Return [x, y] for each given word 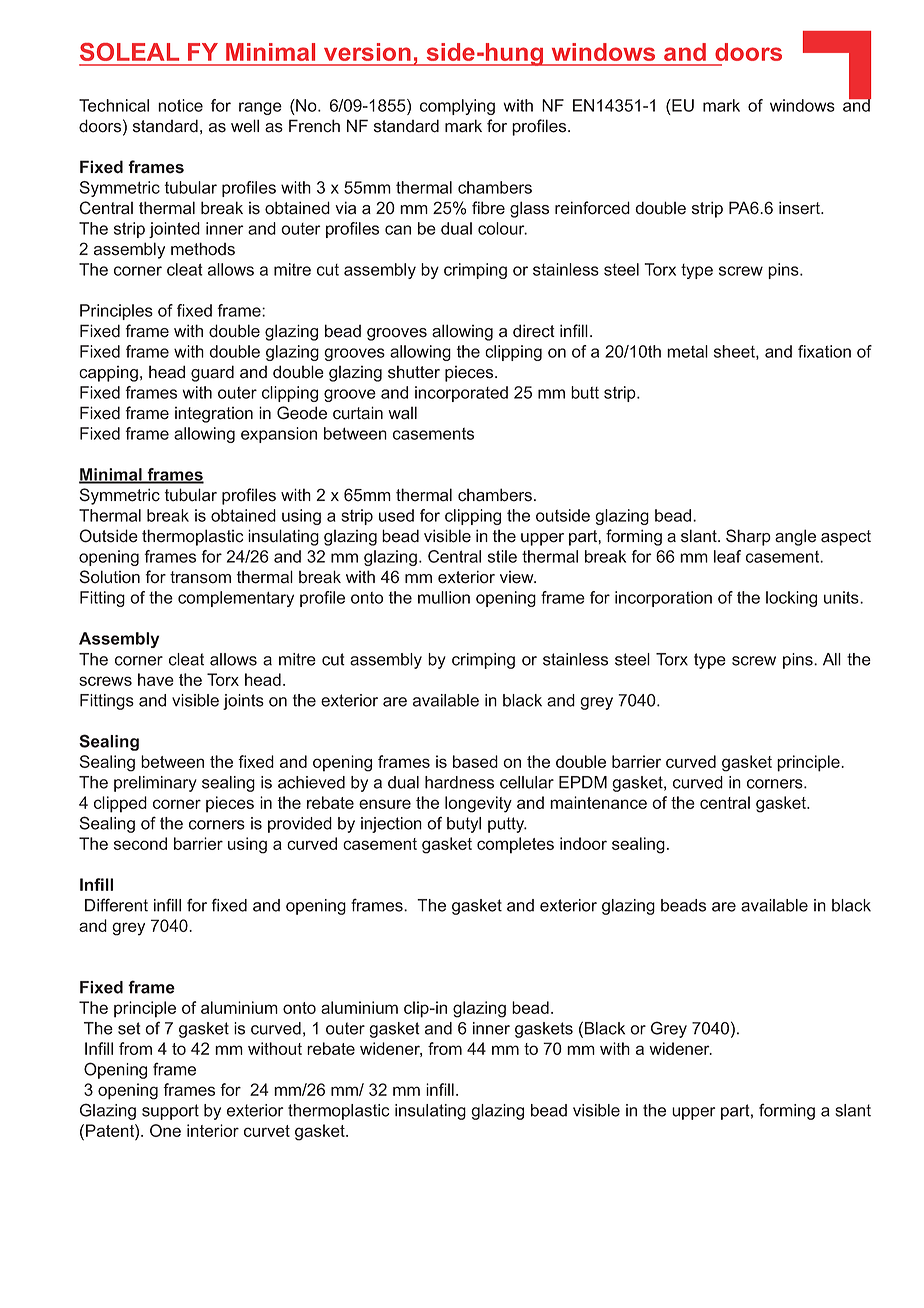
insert [800, 208]
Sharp [748, 537]
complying [457, 107]
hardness [459, 782]
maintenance [598, 802]
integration [214, 415]
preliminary [155, 784]
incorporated [461, 394]
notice [180, 105]
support [170, 1112]
